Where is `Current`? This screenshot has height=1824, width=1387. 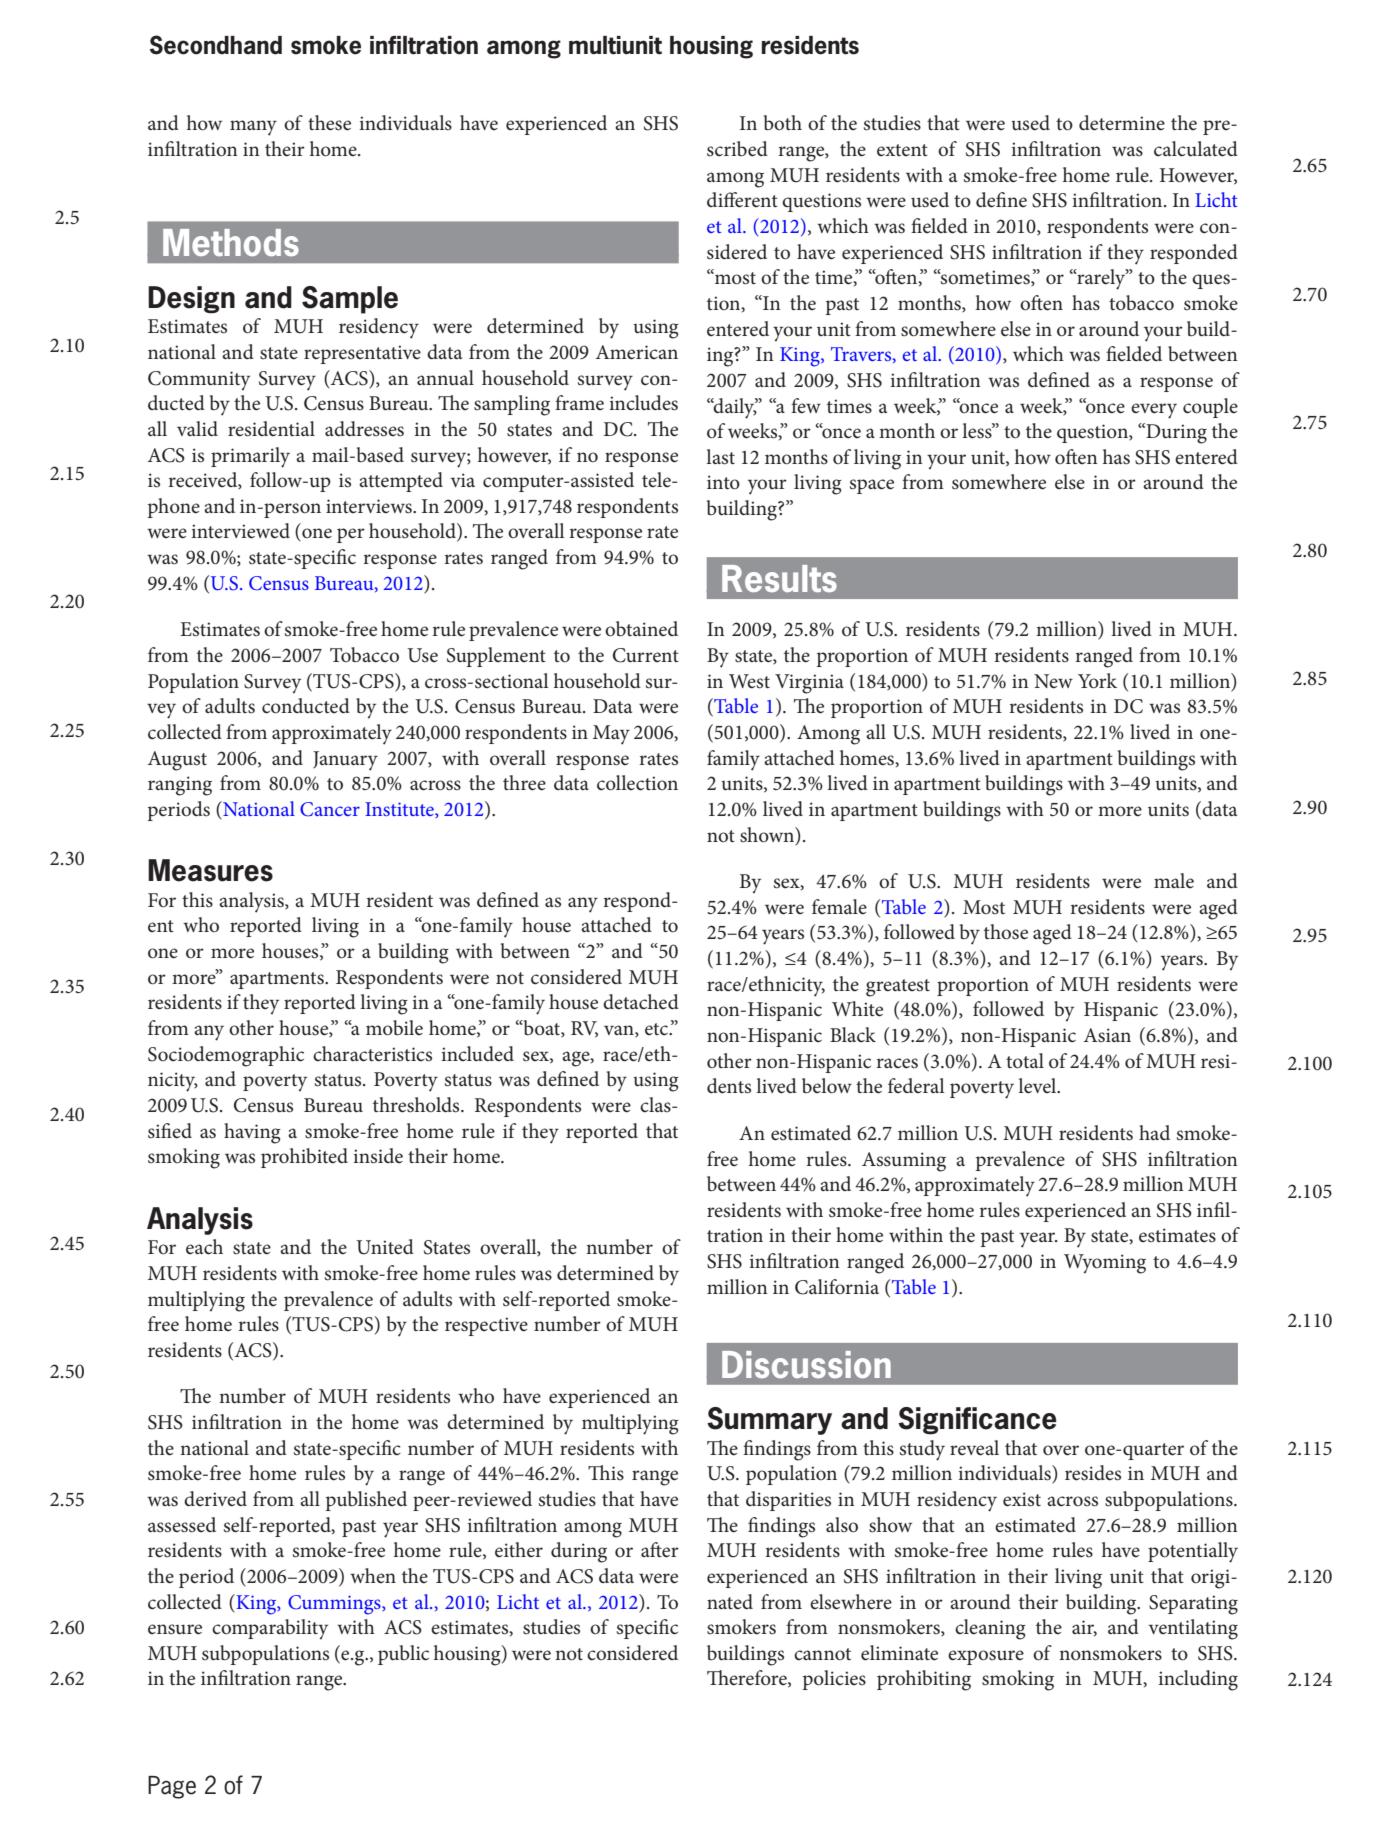
Current is located at coordinates (646, 655).
